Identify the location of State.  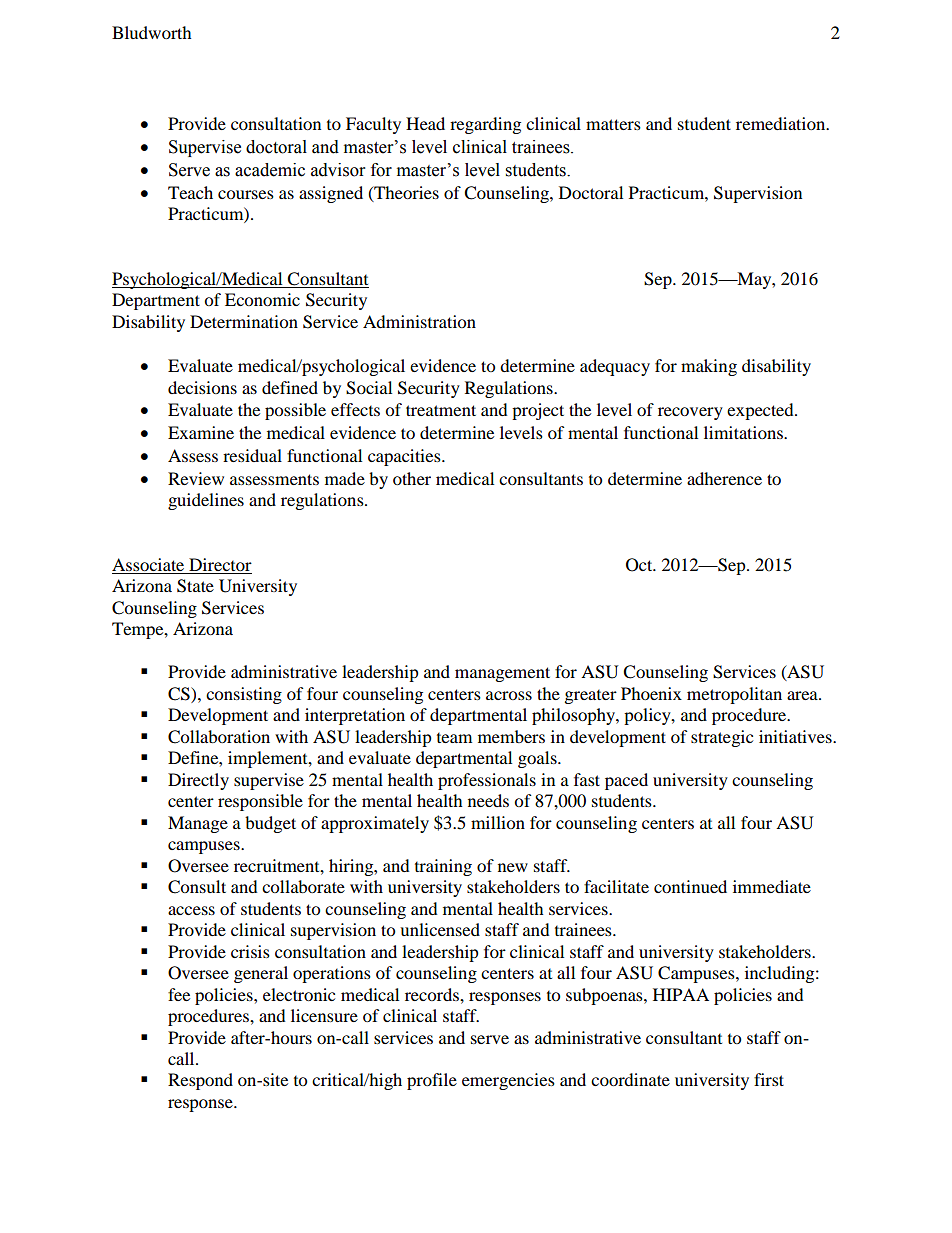
(195, 586).
